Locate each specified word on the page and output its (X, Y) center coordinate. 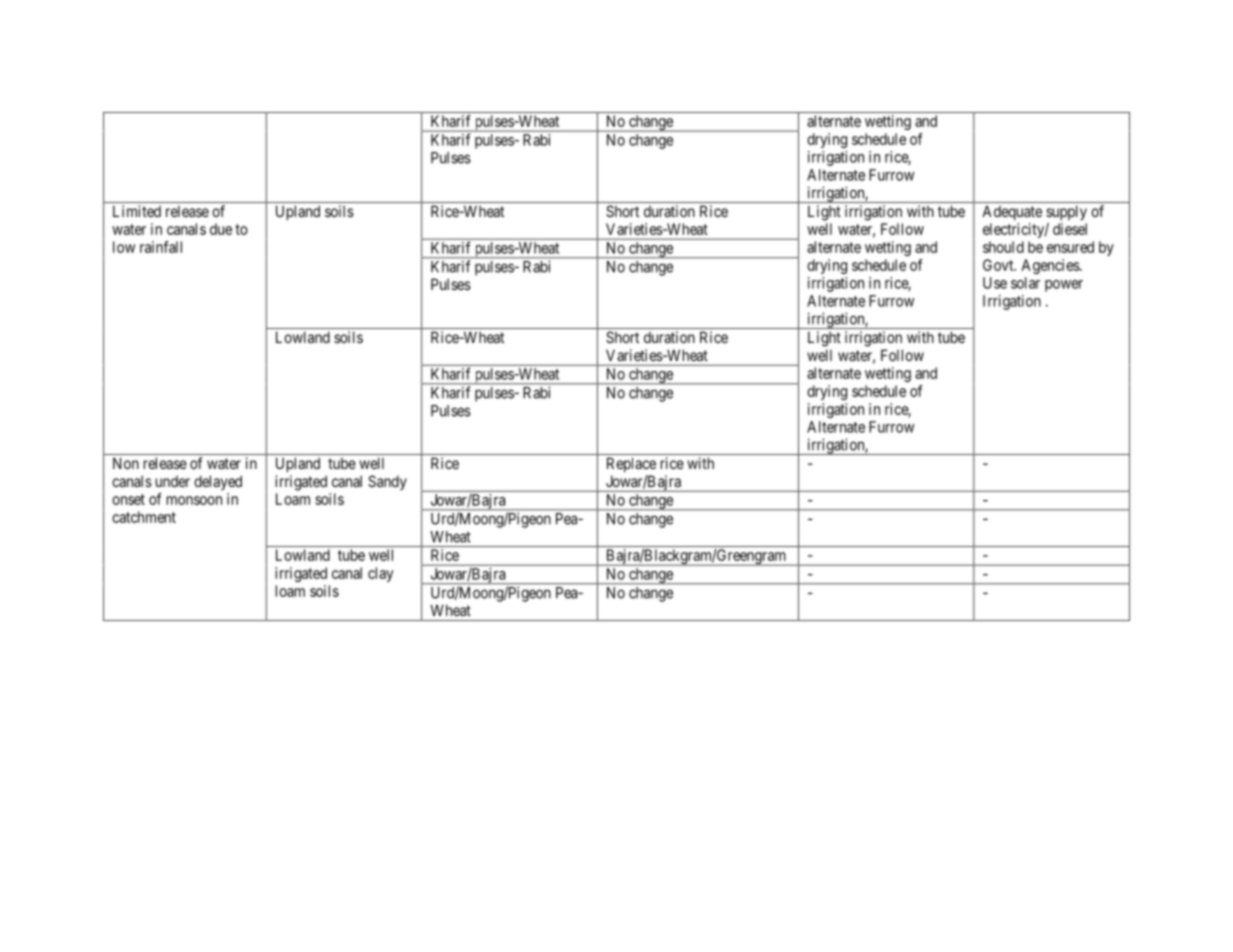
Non (126, 463)
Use (995, 283)
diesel (1070, 229)
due (221, 229)
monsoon (194, 500)
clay (380, 574)
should (1003, 247)
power (1064, 286)
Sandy (387, 482)
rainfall (161, 247)
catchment (144, 517)
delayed (218, 482)
